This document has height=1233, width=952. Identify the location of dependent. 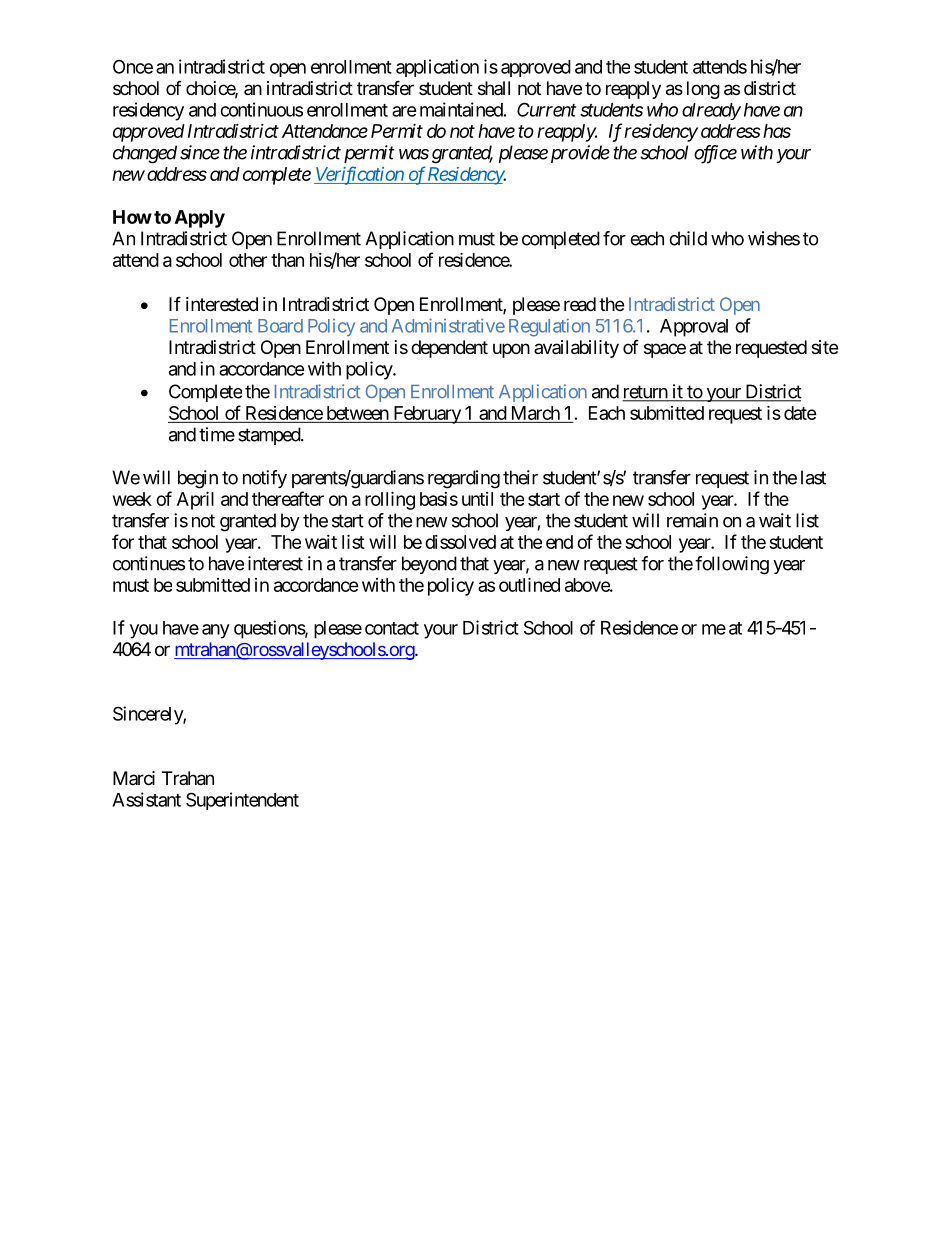
(449, 349).
